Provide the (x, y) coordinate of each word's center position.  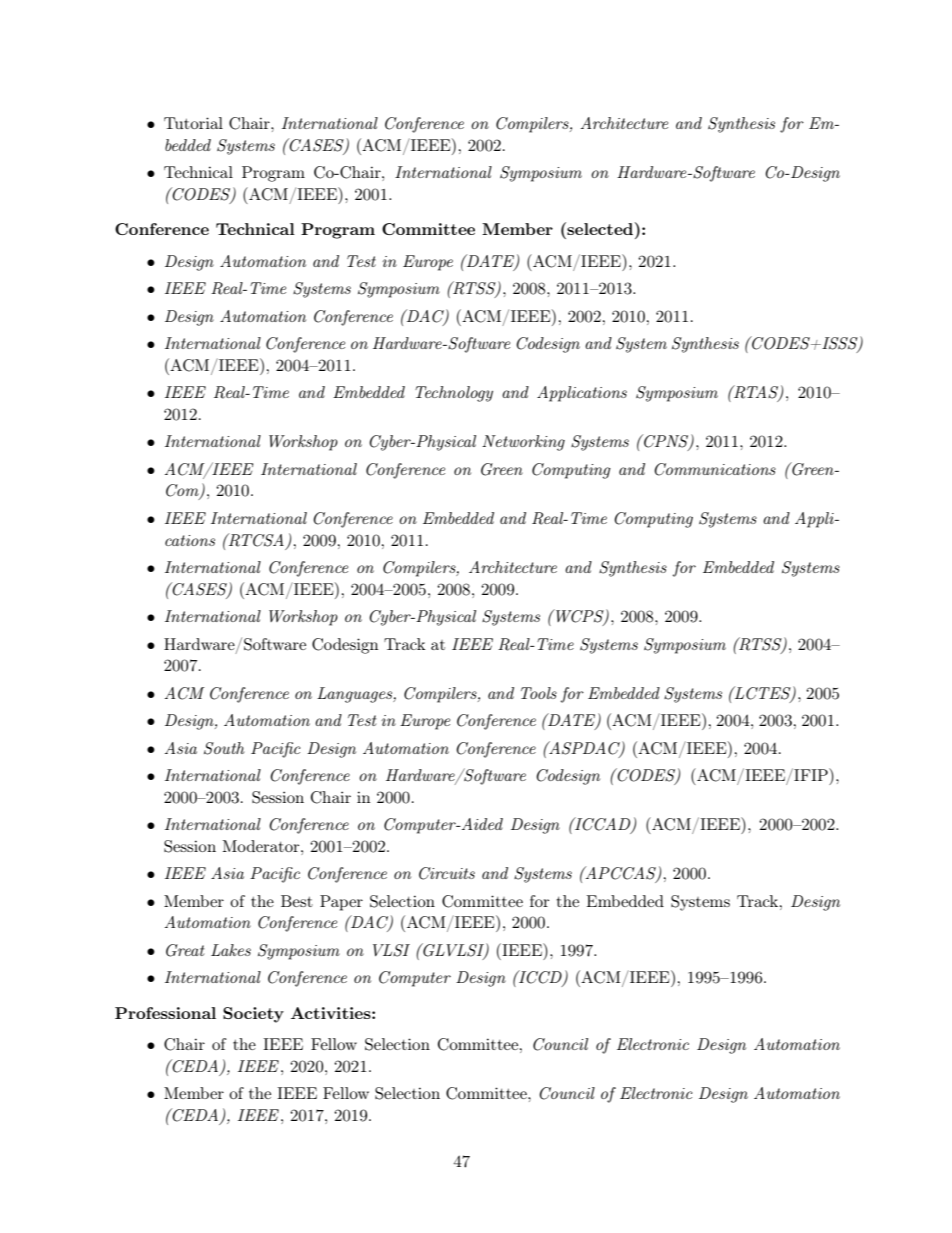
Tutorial (193, 123)
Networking (523, 443)
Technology (454, 394)
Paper (341, 903)
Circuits (447, 873)
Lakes (231, 950)
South (224, 748)
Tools (539, 693)
